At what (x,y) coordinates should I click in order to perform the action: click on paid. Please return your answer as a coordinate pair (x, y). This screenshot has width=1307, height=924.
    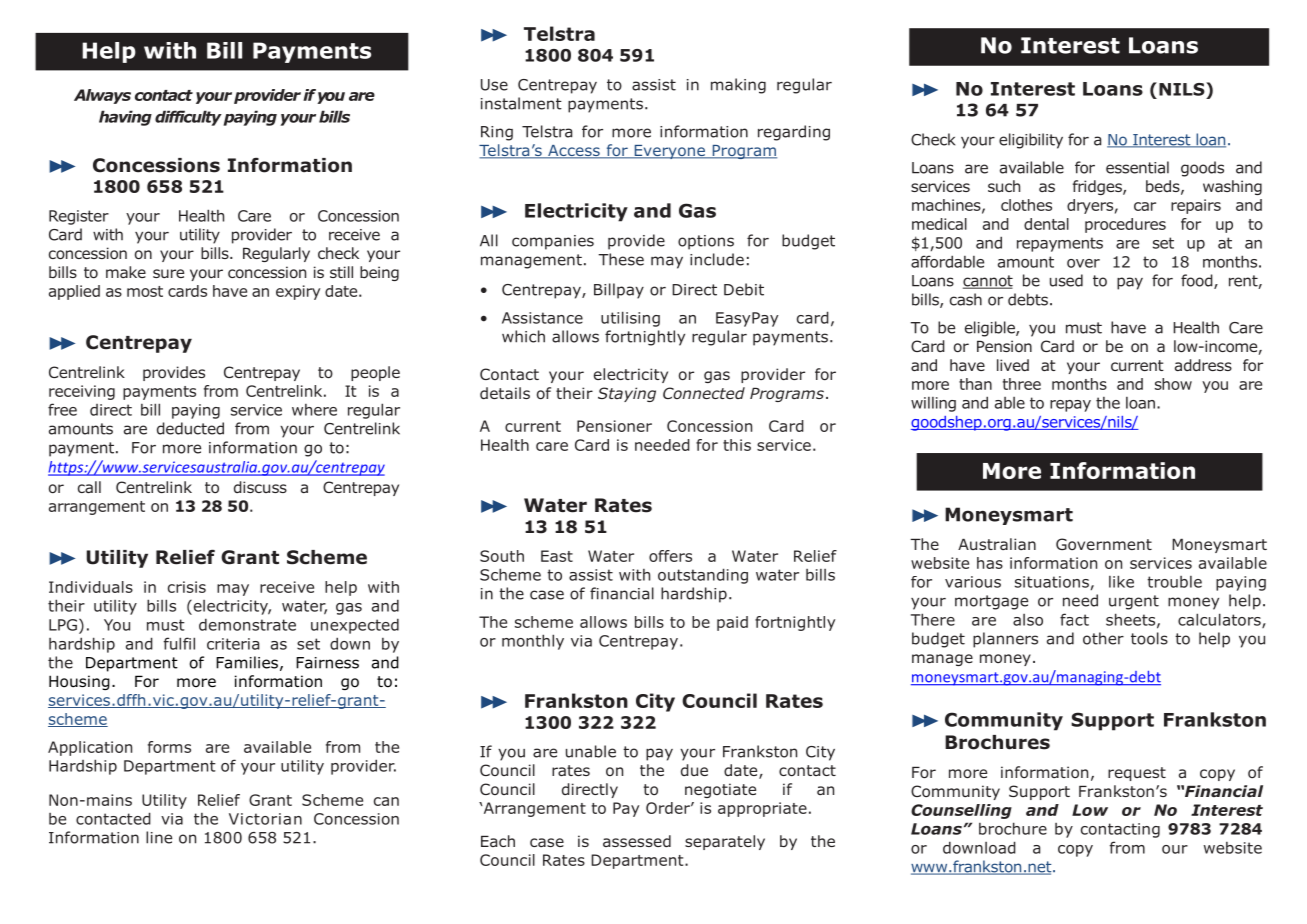
    Looking at the image, I should click on (732, 623).
